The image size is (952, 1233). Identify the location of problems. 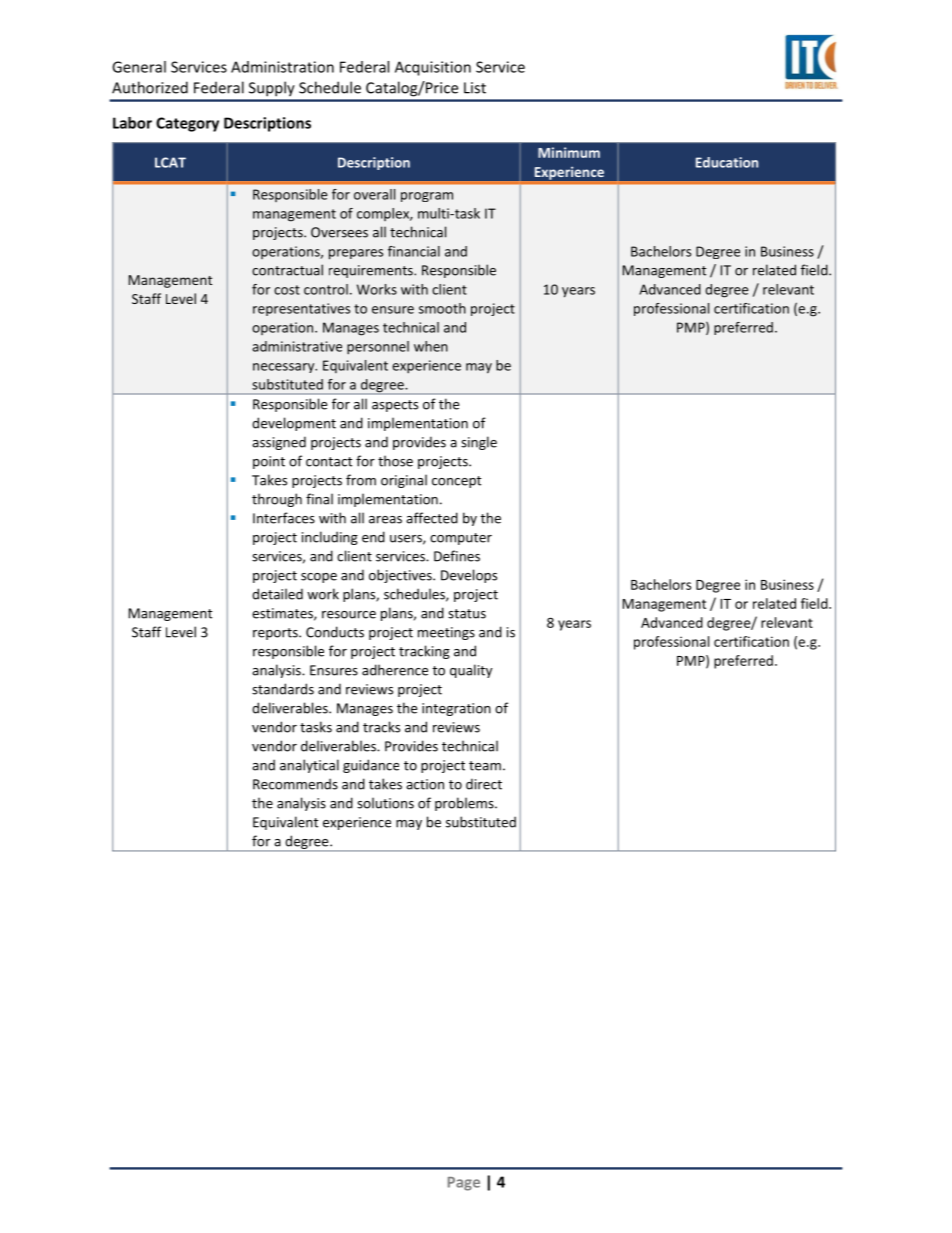
(465, 804).
